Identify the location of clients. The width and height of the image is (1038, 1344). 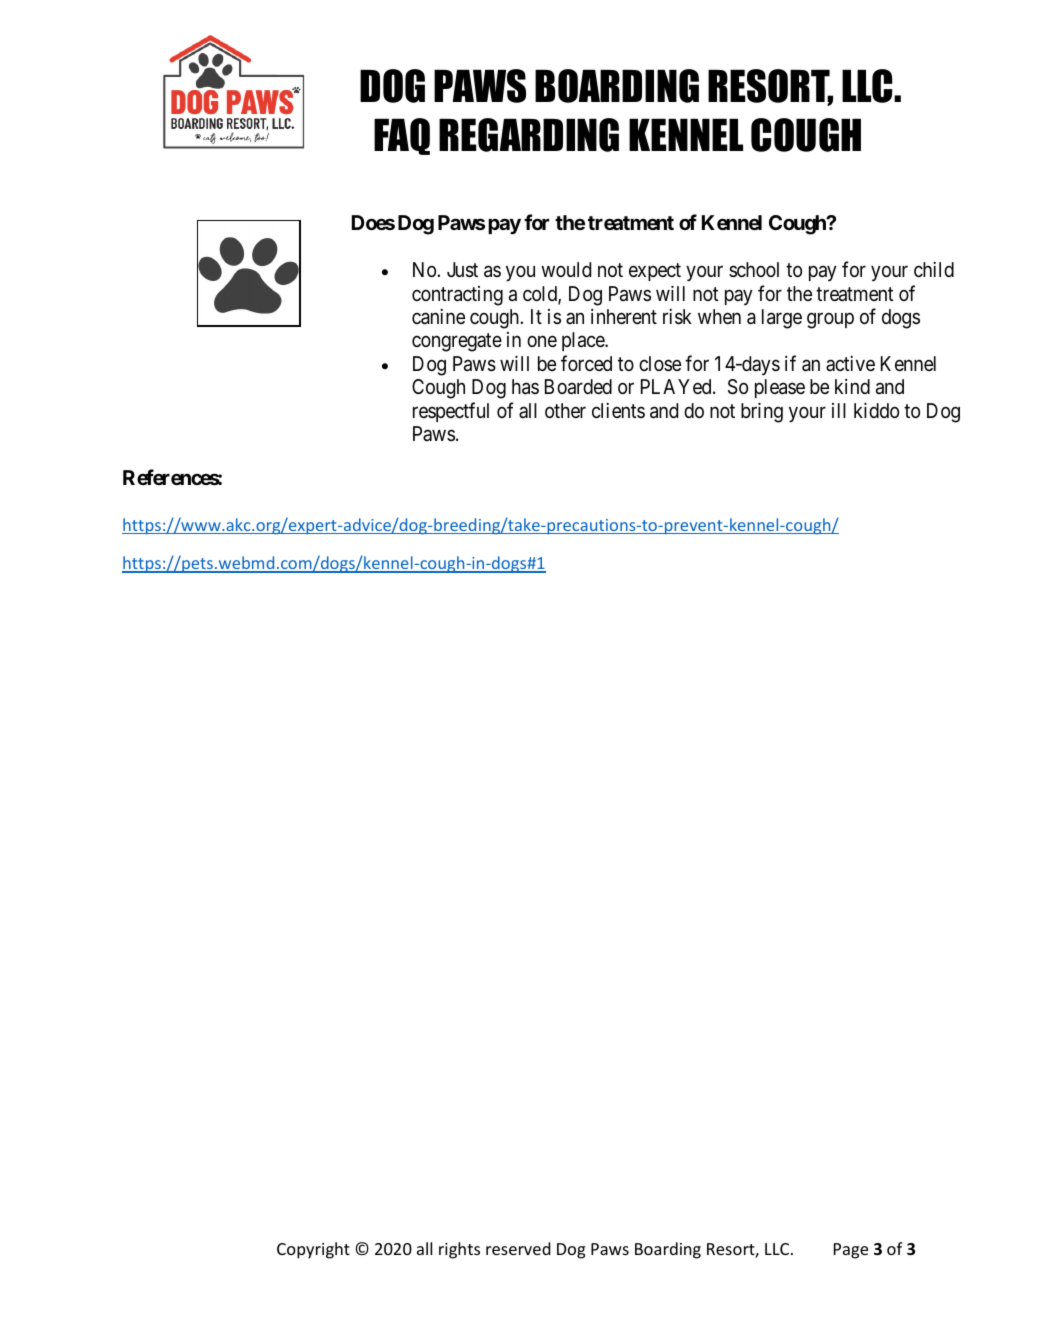
(618, 410).
